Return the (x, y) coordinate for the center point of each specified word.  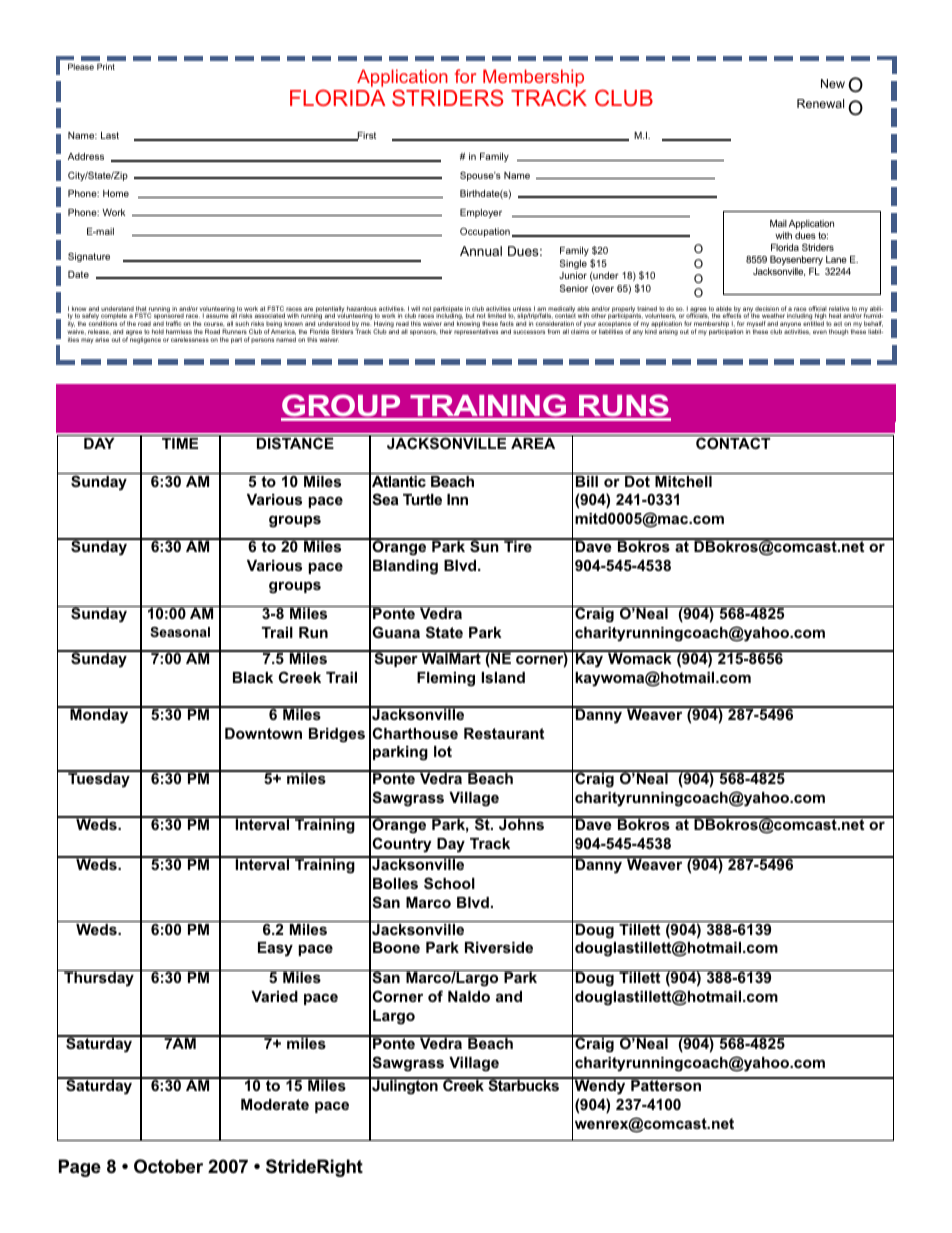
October (168, 1166)
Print (106, 66)
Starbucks (523, 1084)
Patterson (666, 1084)
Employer (481, 213)
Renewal (820, 103)
